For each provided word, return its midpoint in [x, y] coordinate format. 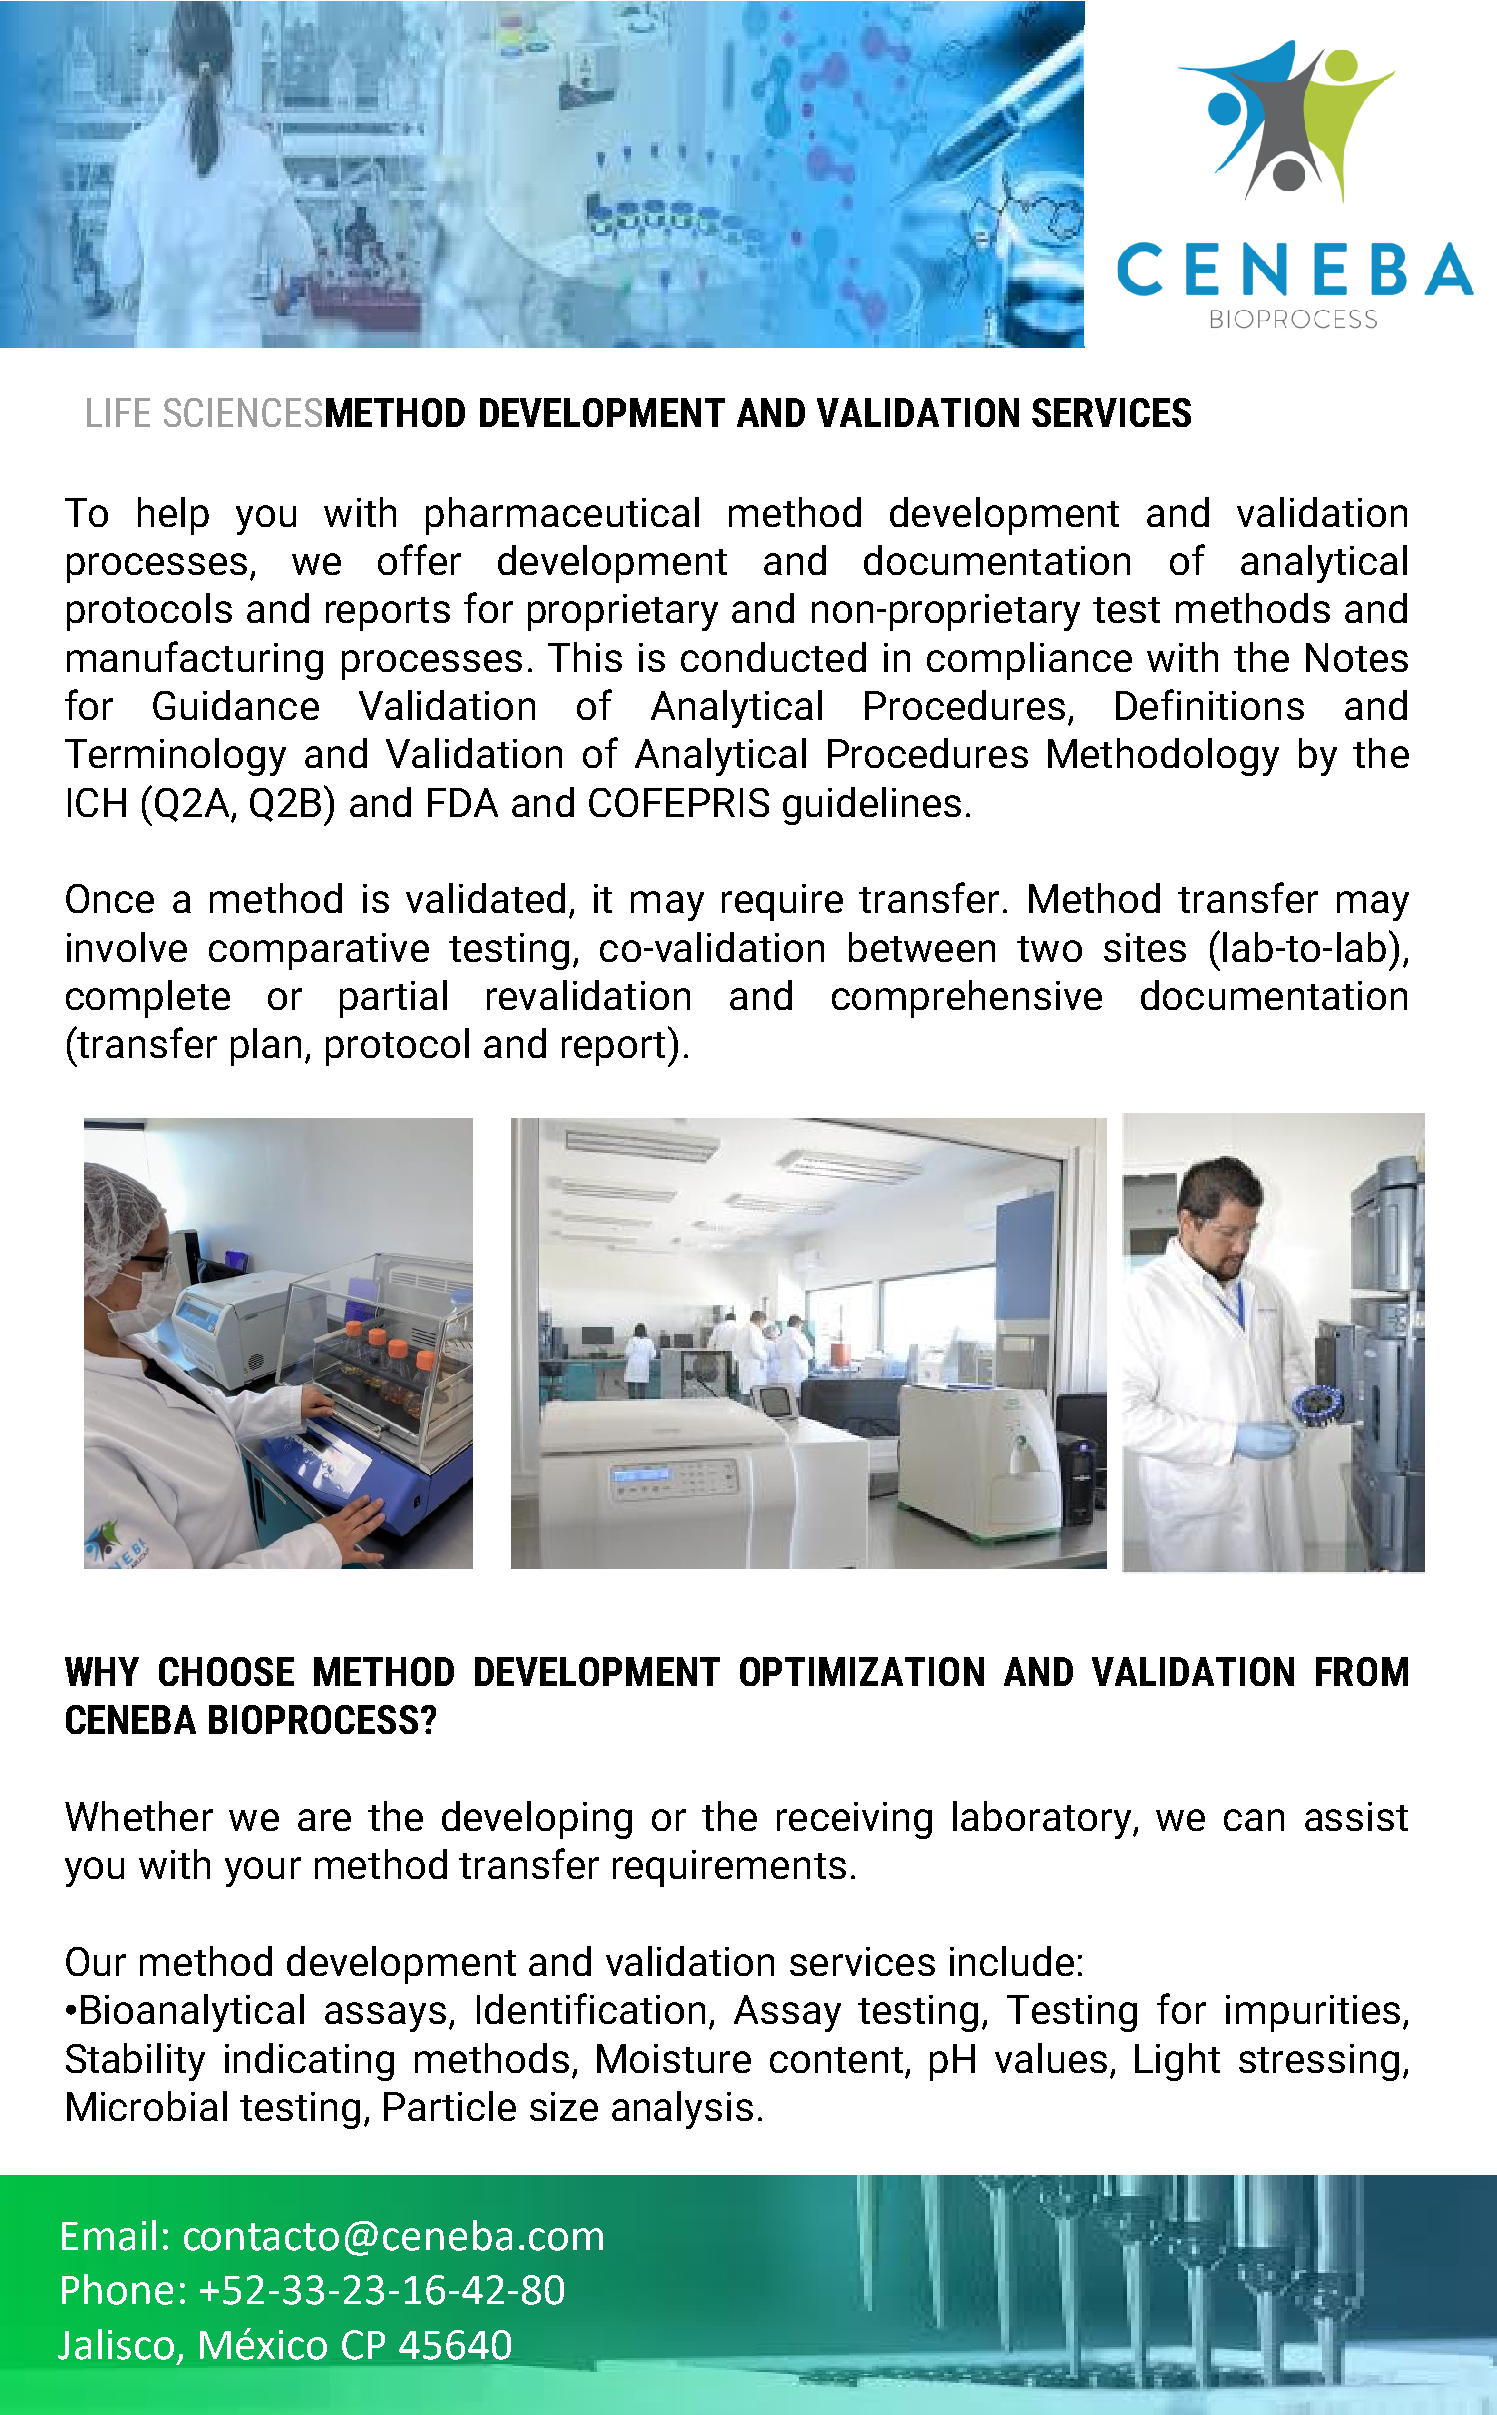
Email [109, 2235]
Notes [1357, 657]
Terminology [175, 757]
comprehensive [967, 999]
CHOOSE [226, 1671]
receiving [854, 1820]
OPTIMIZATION [862, 1671]
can [1254, 1820]
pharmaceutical [562, 516]
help [173, 516]
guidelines [872, 806]
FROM [1362, 1671]
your [263, 1872]
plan [266, 1047]
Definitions [1210, 704]
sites [1145, 947]
